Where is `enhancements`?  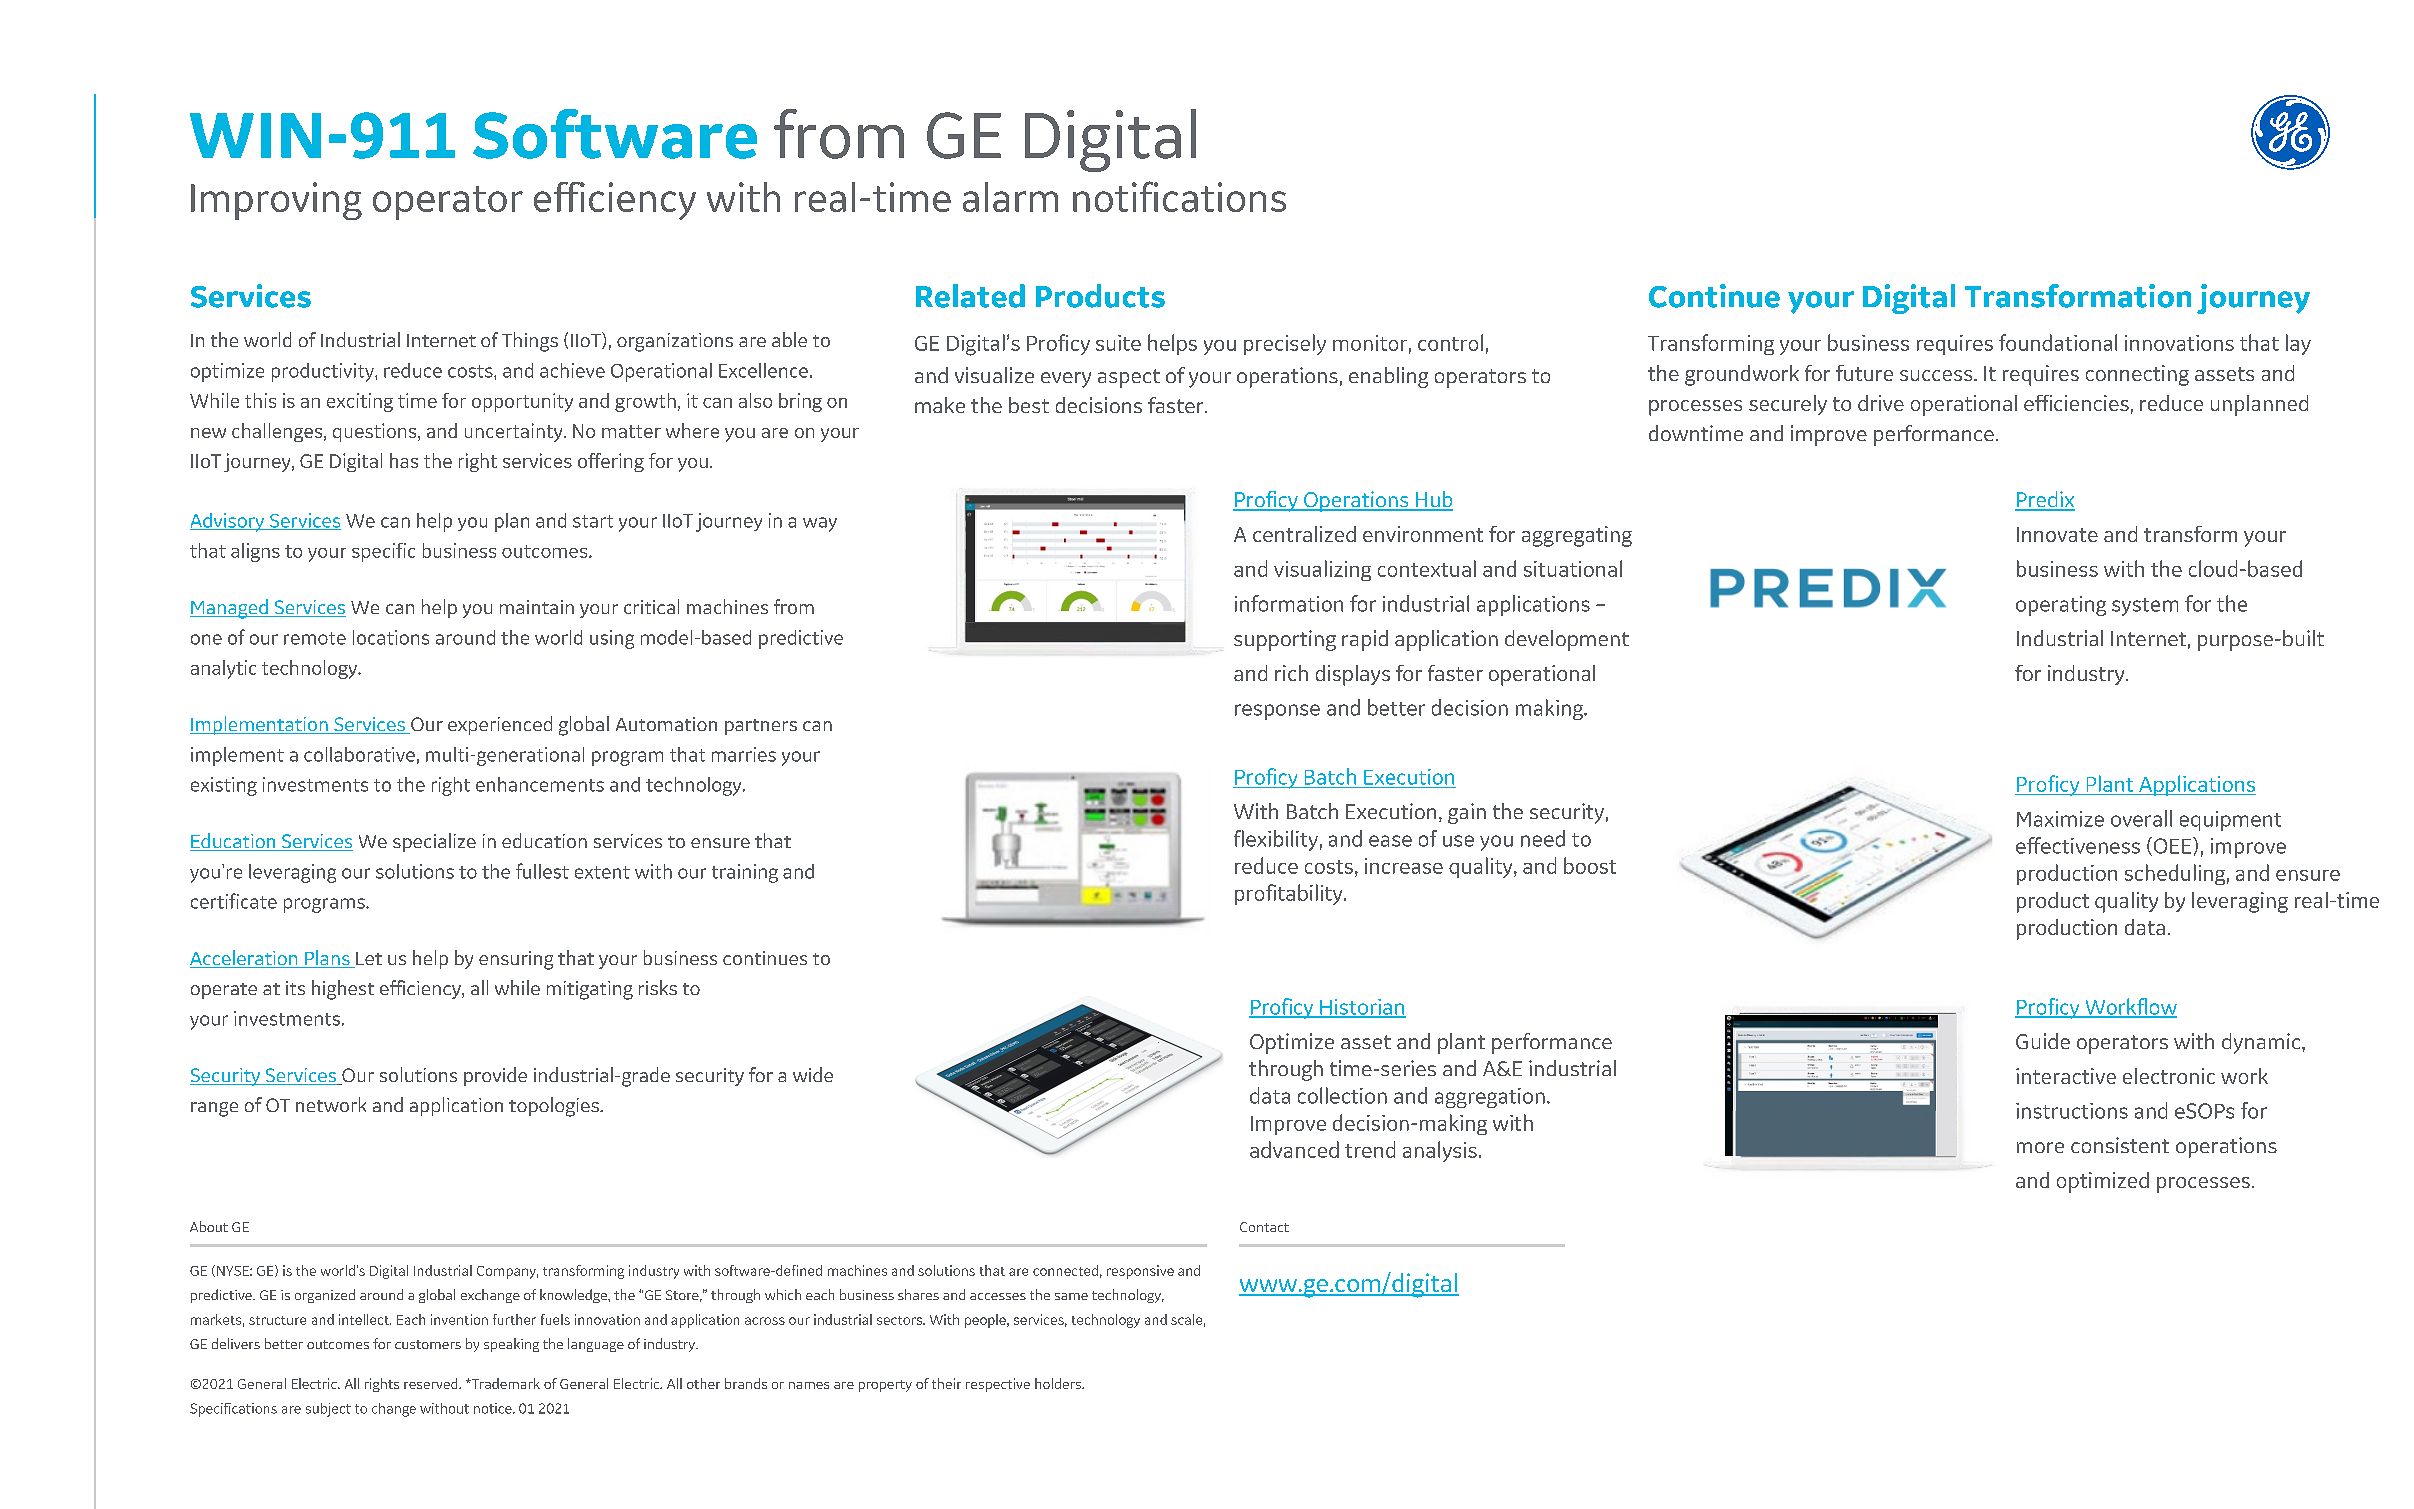
enhancements is located at coordinates (540, 784).
